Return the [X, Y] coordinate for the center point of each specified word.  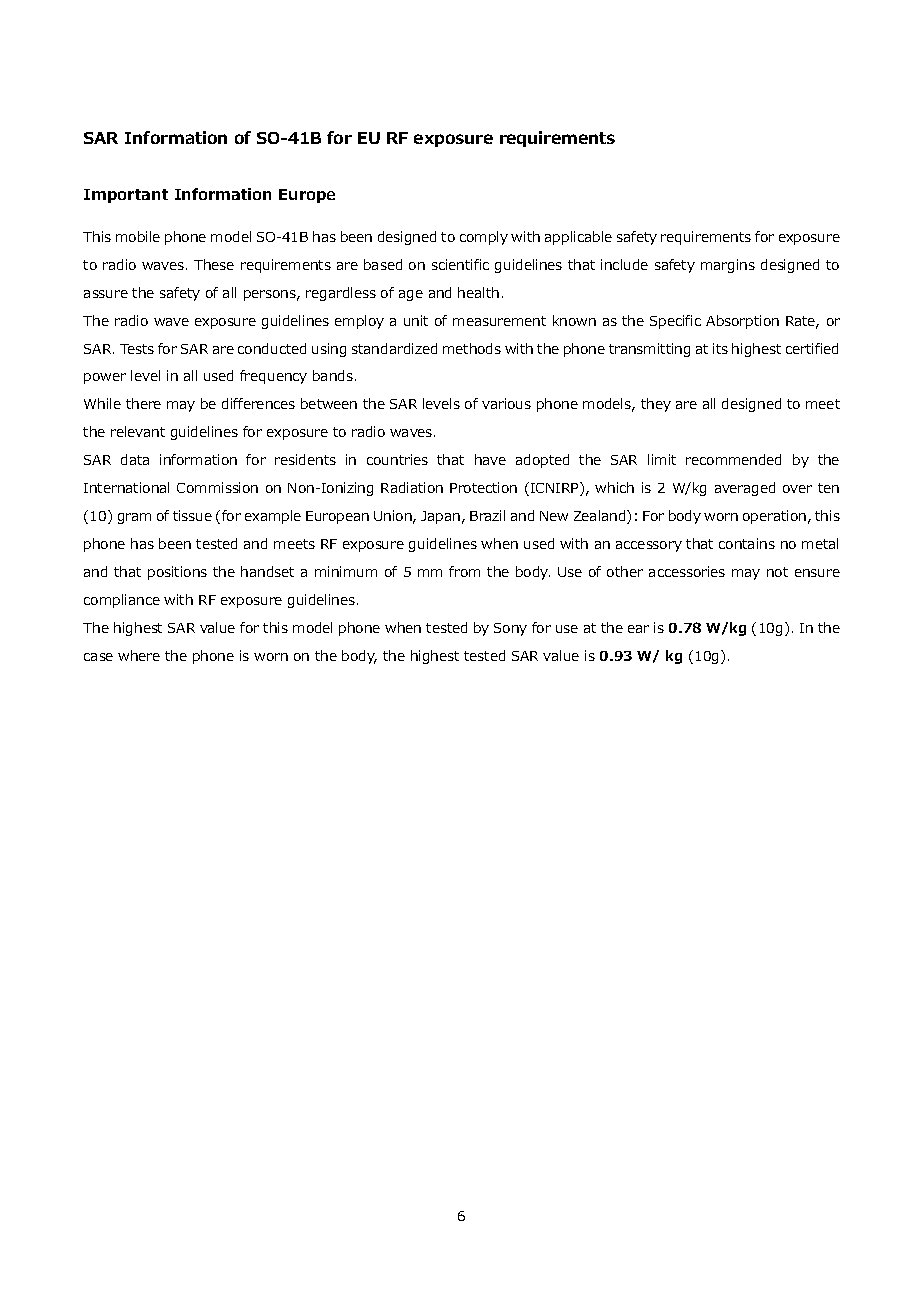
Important [126, 196]
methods [472, 348]
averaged [745, 489]
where [139, 655]
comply [484, 238]
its [720, 348]
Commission [217, 487]
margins [728, 266]
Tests [137, 349]
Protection [483, 487]
